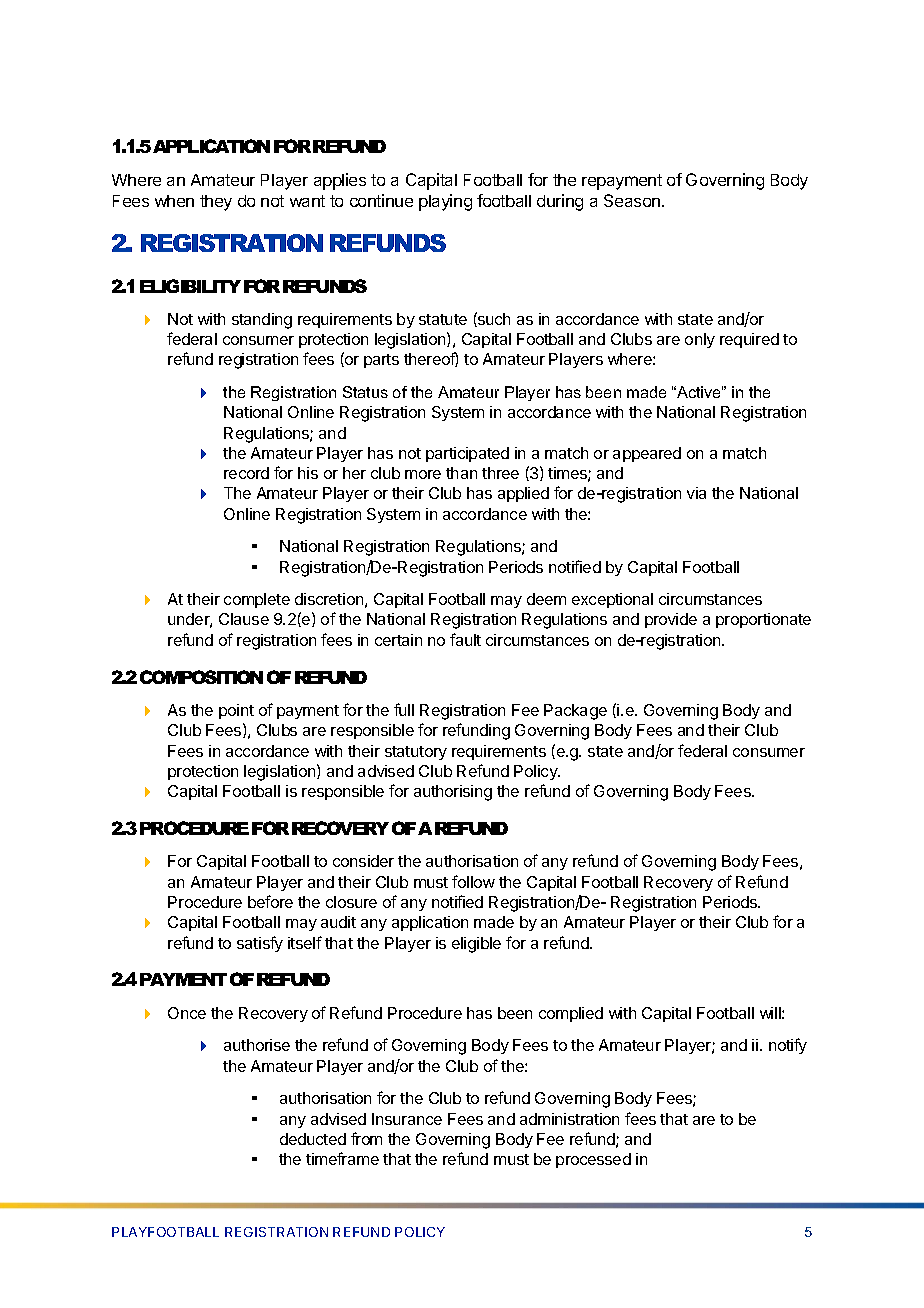 The image size is (924, 1308). What do you see at coordinates (633, 200) in the screenshot?
I see `Season` at bounding box center [633, 200].
